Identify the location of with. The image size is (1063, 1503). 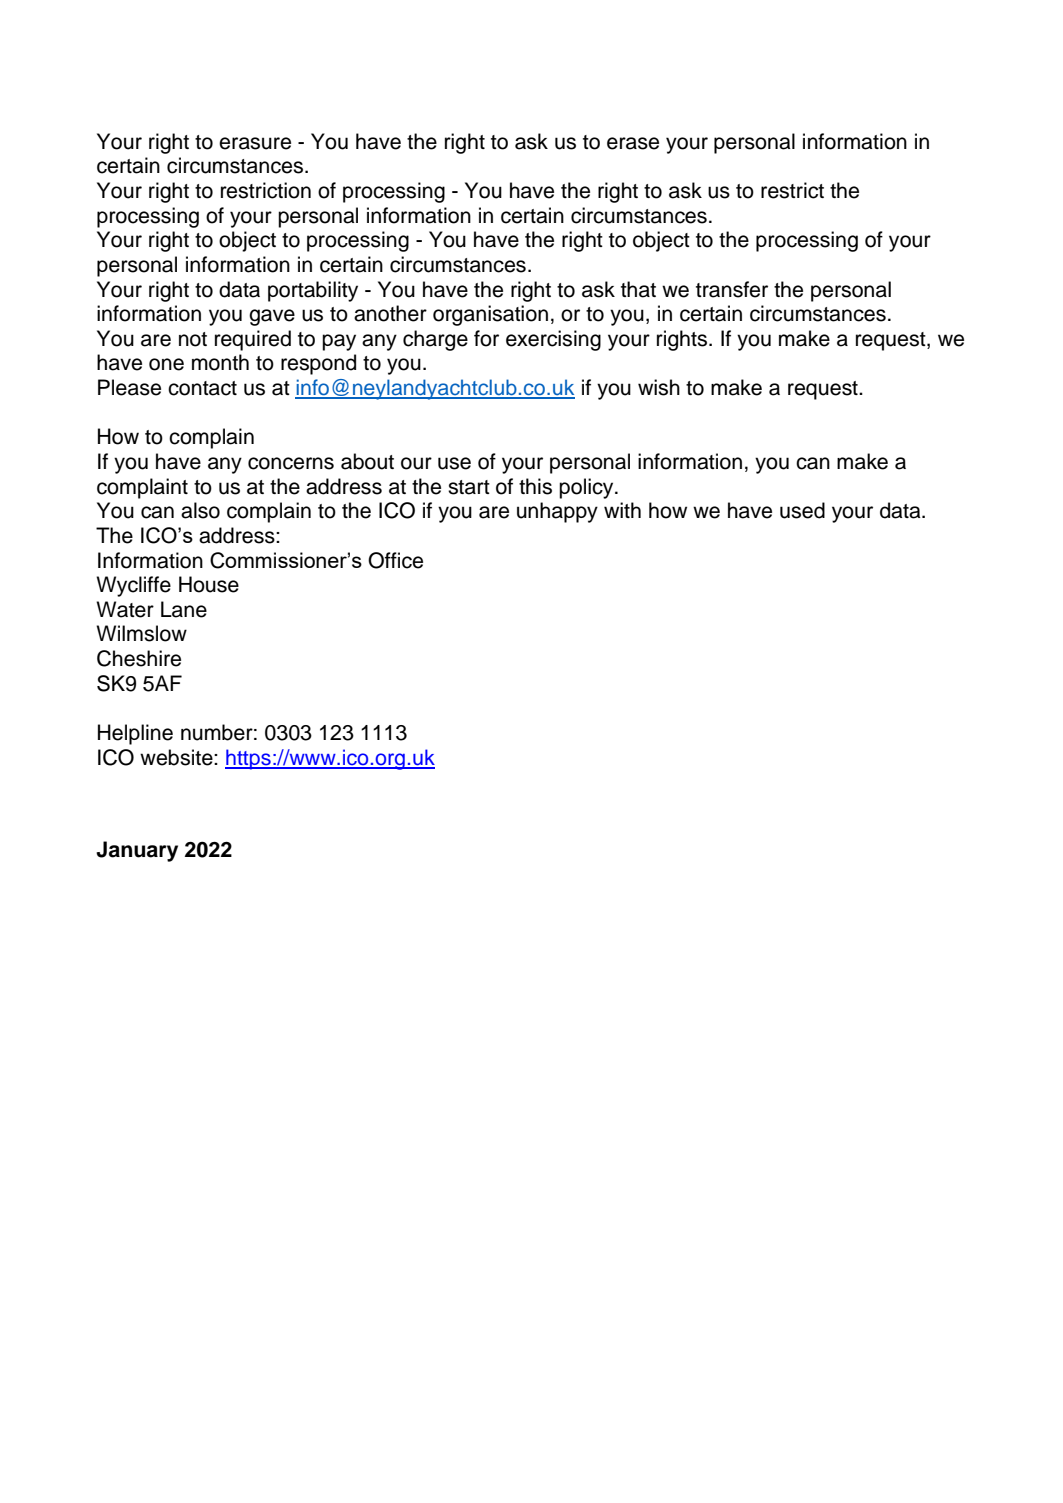
(622, 510).
